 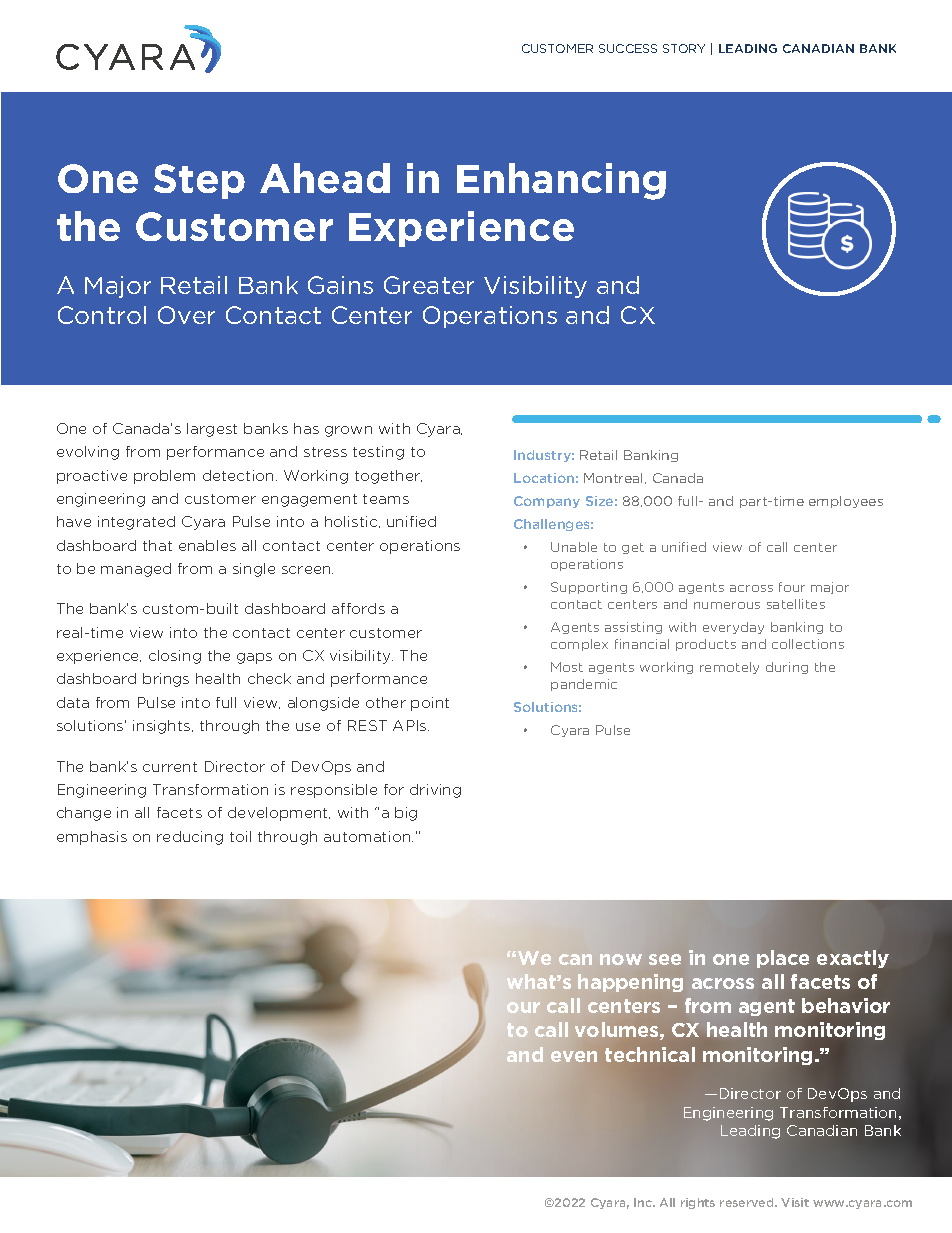 I want to click on Step, so click(x=199, y=181).
